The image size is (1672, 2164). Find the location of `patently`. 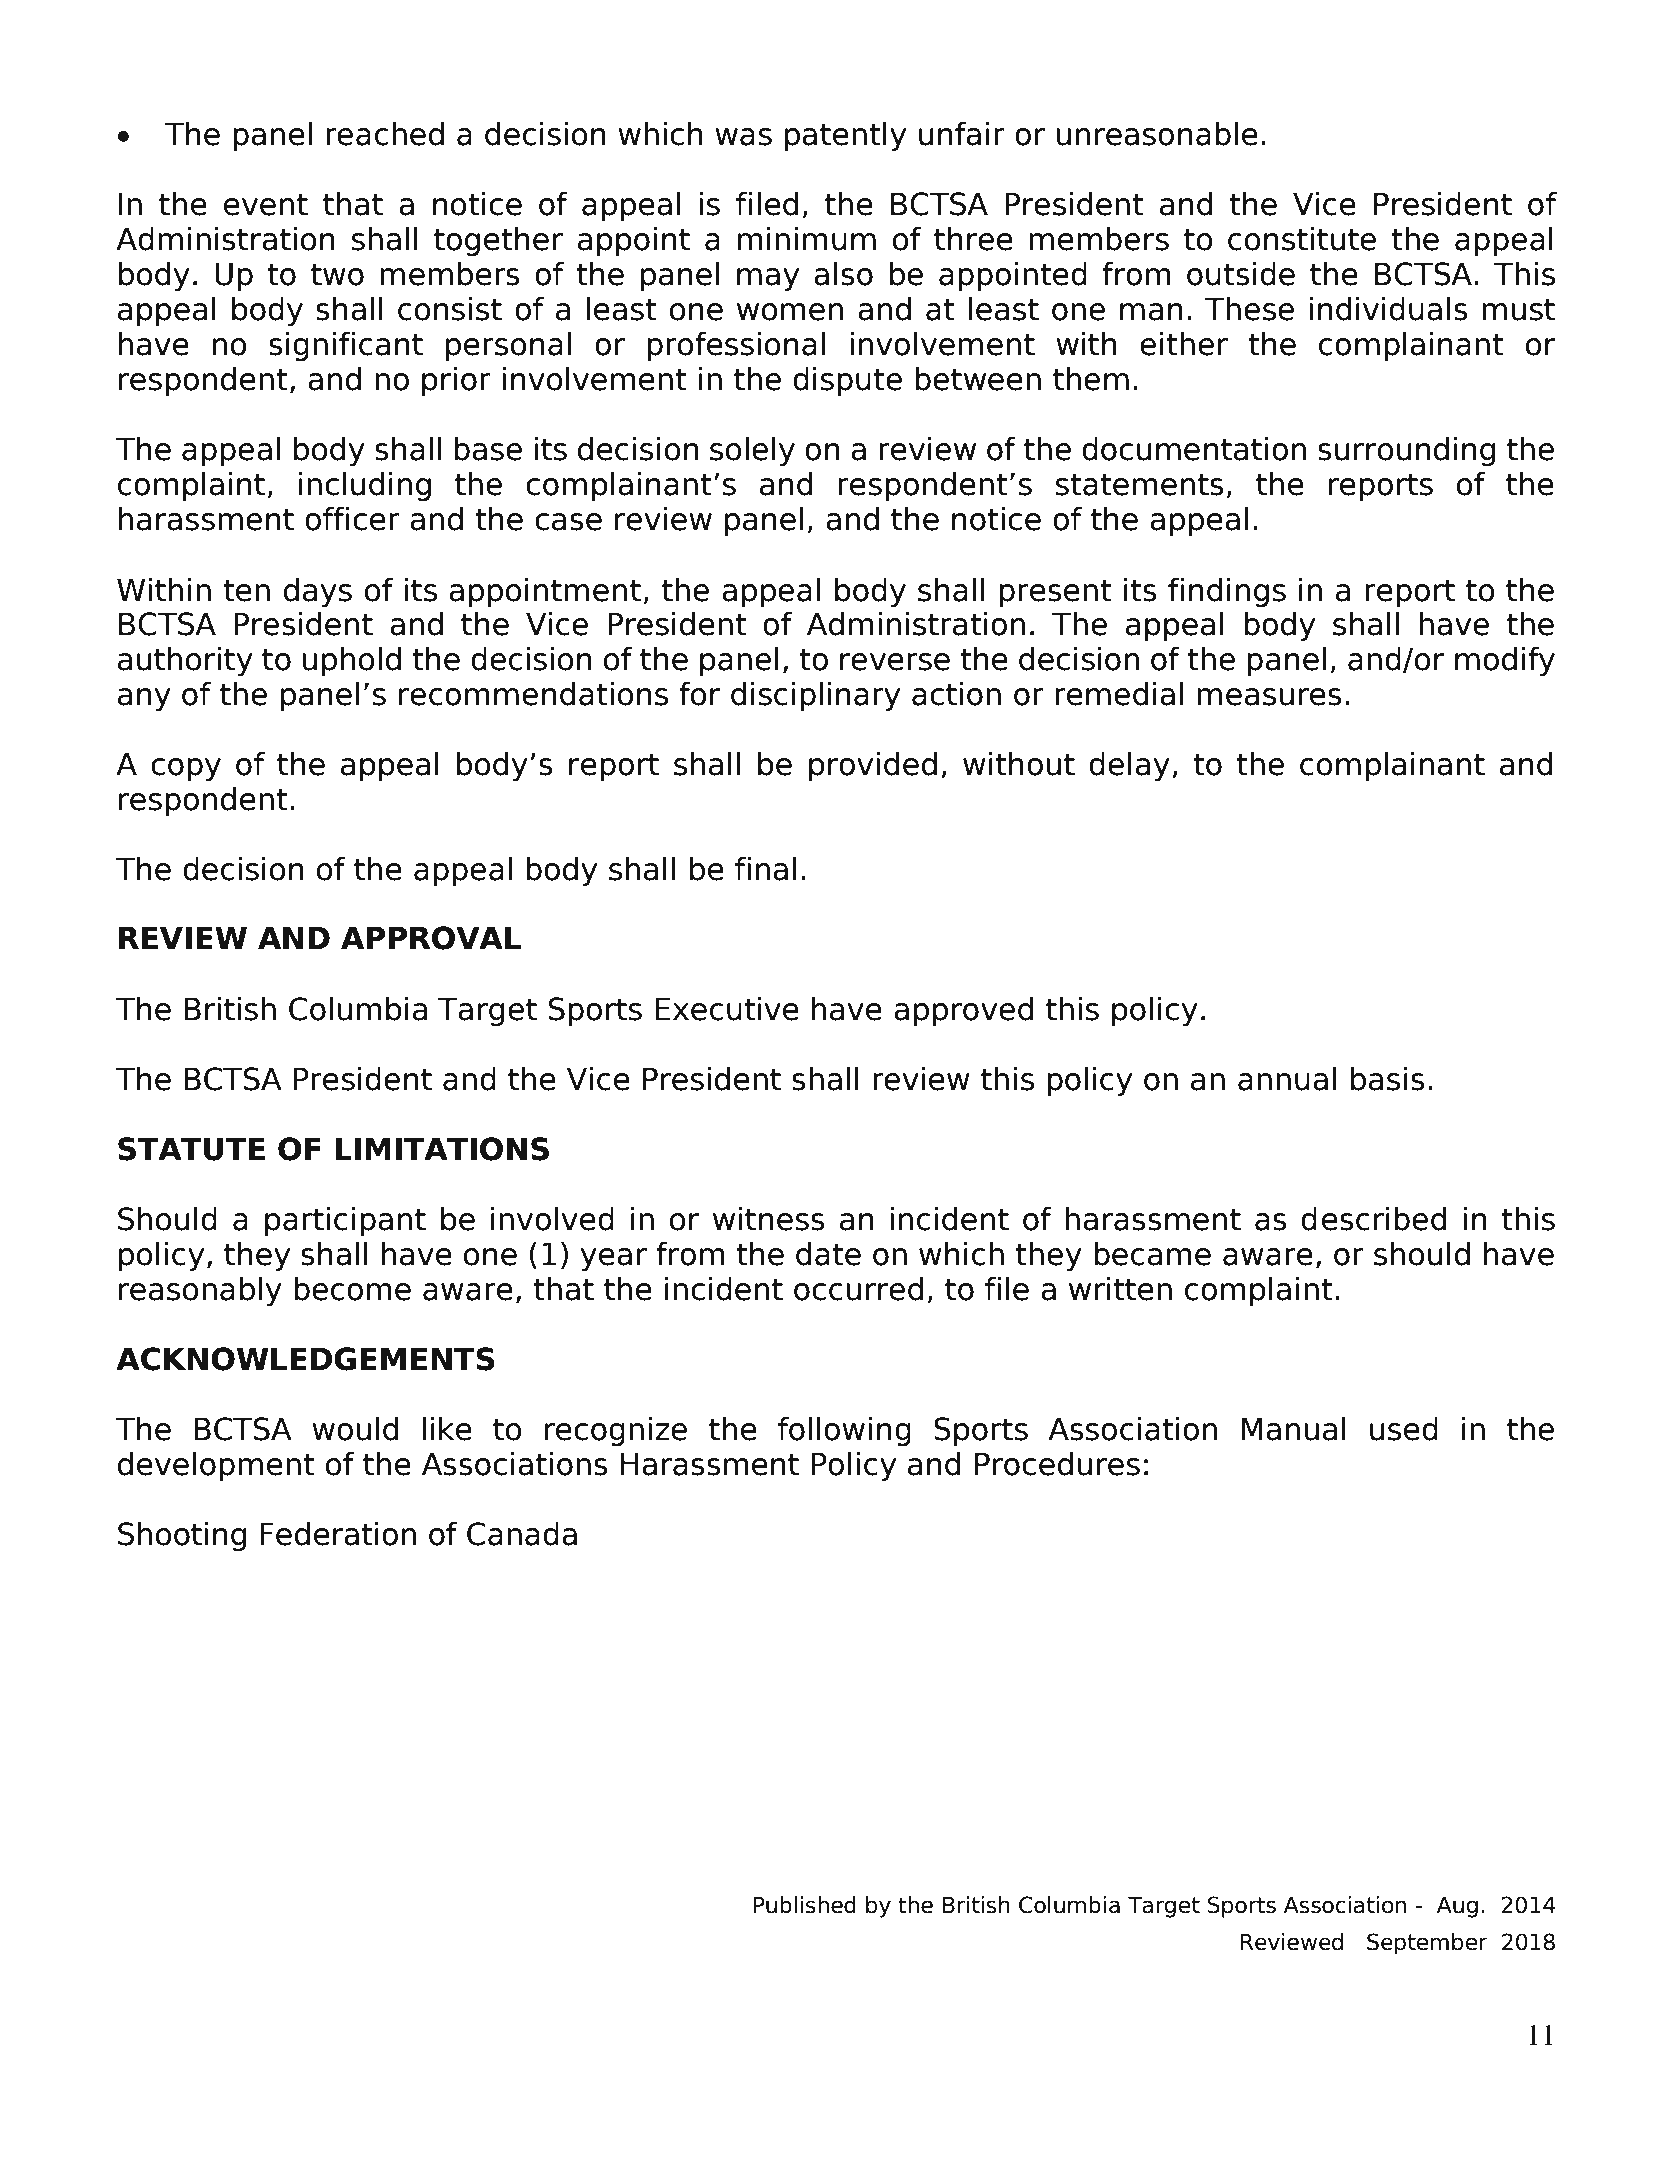

patently is located at coordinates (845, 136).
